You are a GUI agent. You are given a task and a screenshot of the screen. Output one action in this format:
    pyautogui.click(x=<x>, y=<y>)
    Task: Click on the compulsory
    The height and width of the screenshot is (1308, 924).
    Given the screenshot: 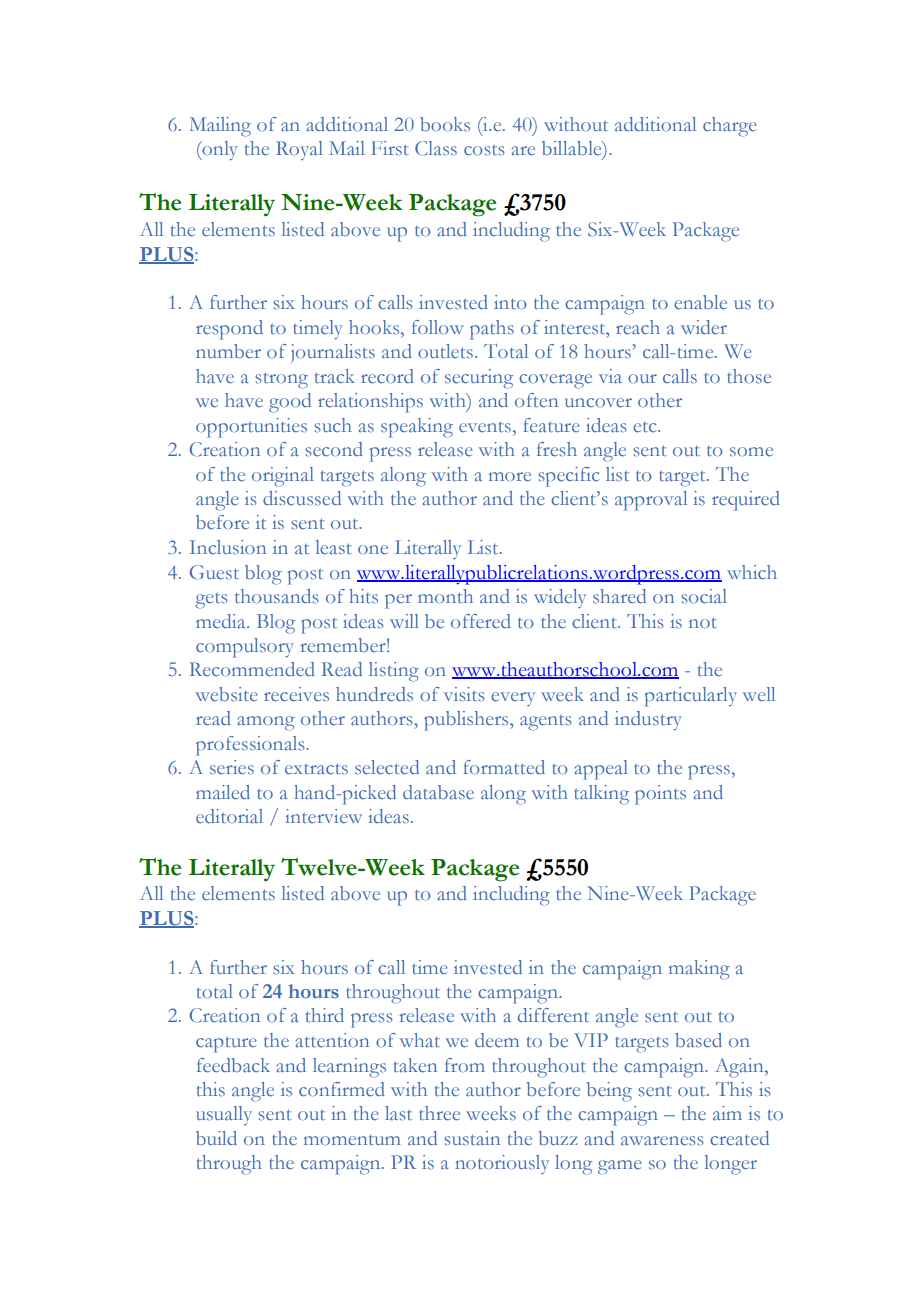 What is the action you would take?
    pyautogui.click(x=245, y=648)
